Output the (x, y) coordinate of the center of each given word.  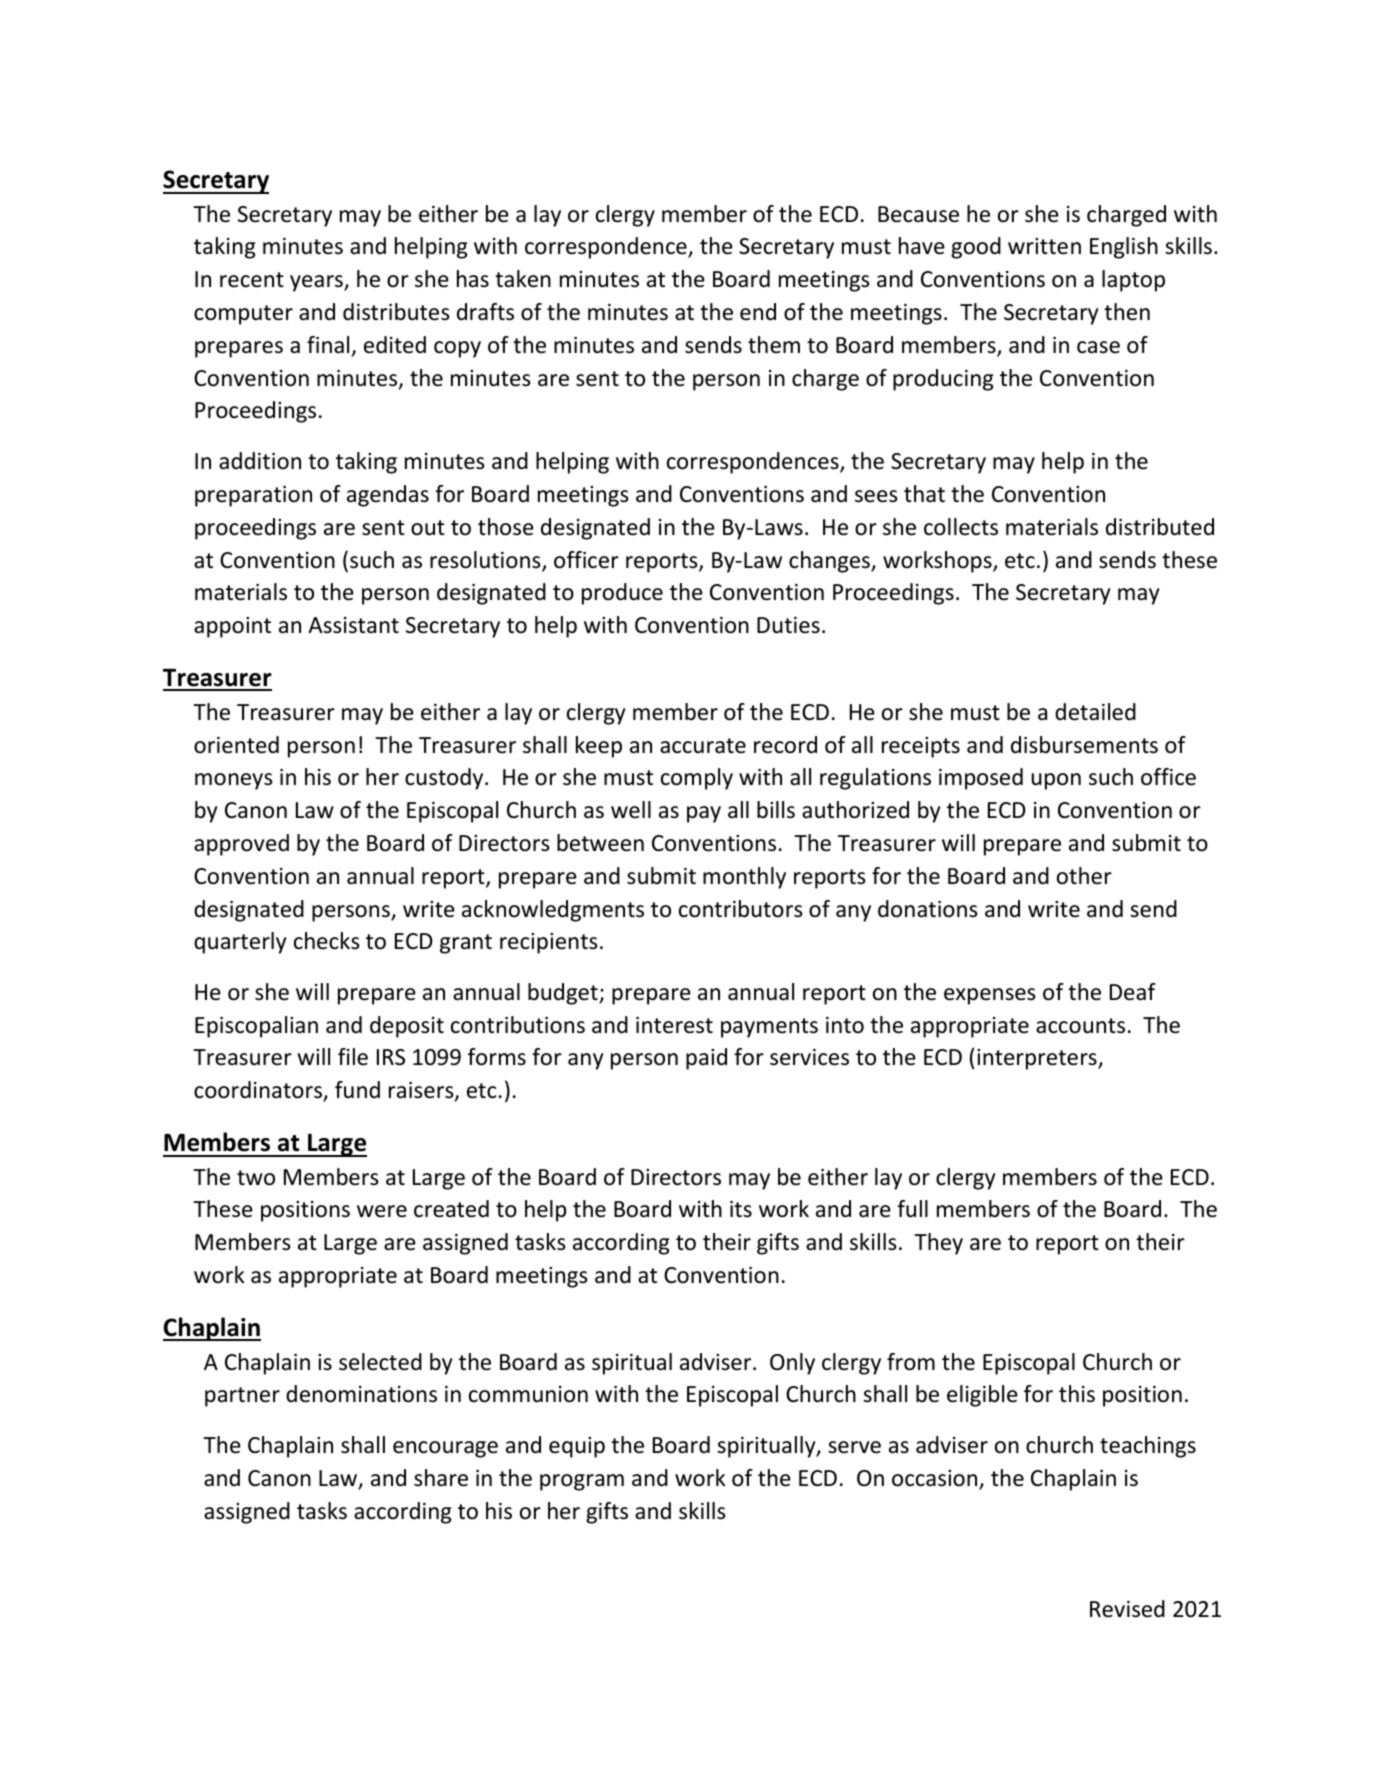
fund (357, 1090)
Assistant (353, 625)
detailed (1095, 712)
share (441, 1478)
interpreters (1038, 1059)
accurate (703, 746)
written (1044, 246)
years (317, 283)
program (582, 1482)
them (774, 345)
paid (706, 1059)
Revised (1127, 1609)
